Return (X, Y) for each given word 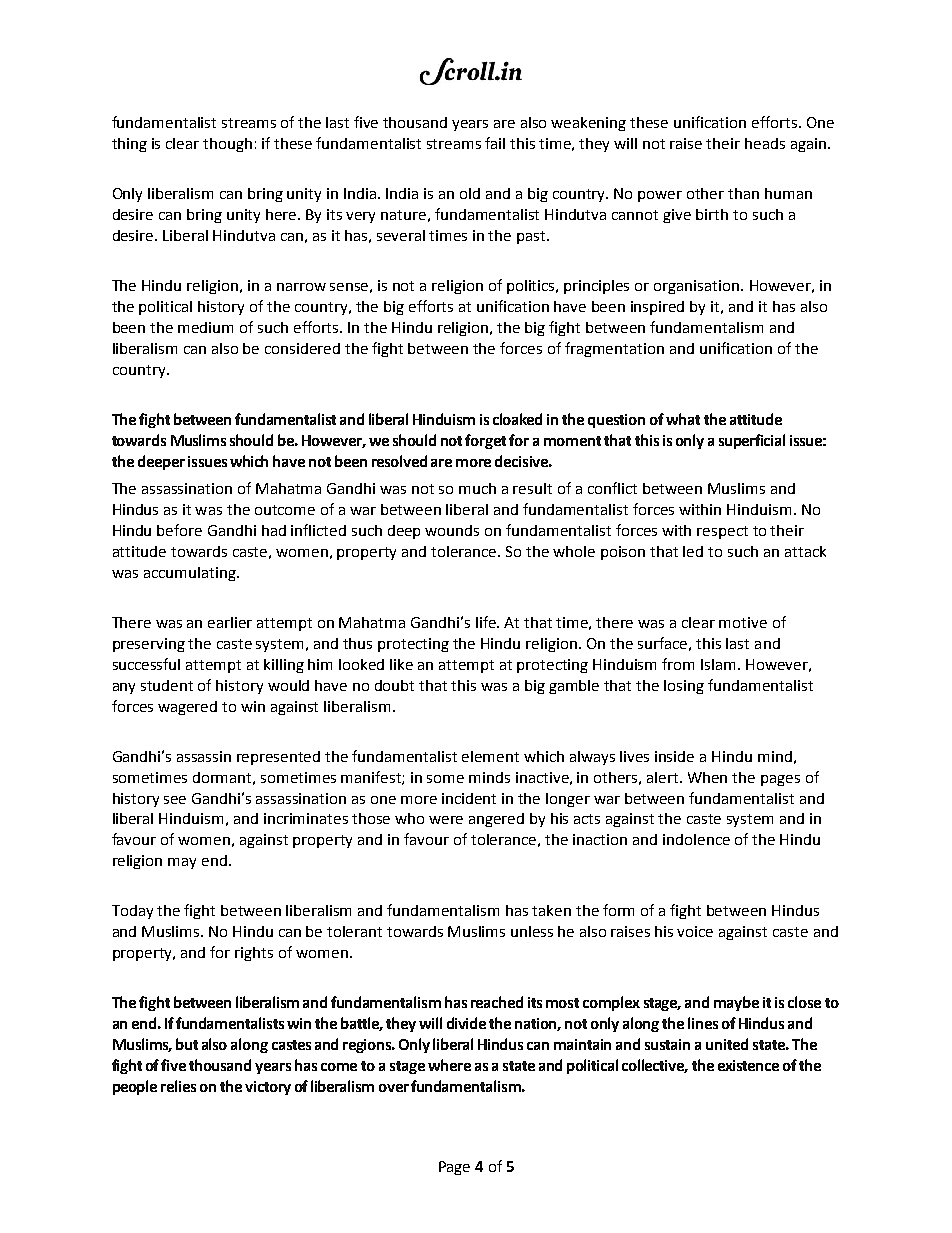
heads (765, 143)
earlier (230, 622)
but (187, 1044)
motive (743, 622)
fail (495, 143)
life (487, 622)
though (227, 145)
